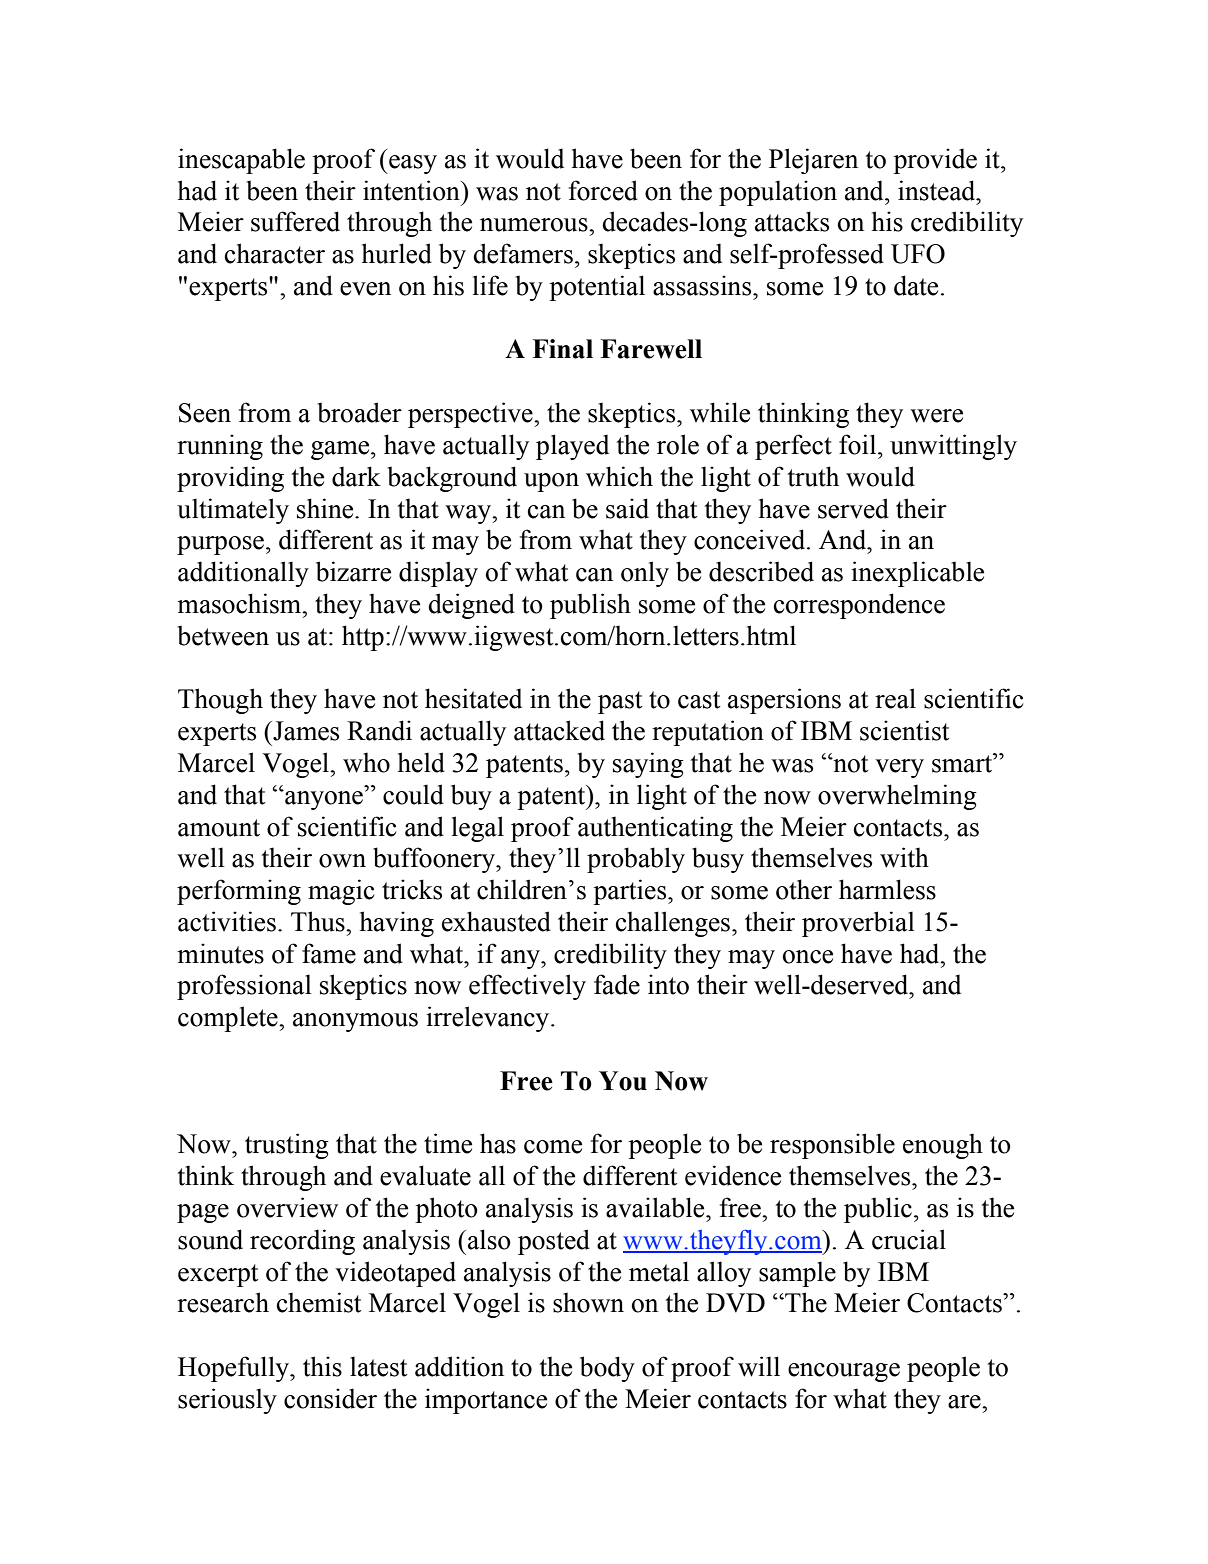 The width and height of the page is (1208, 1564). What do you see at coordinates (590, 606) in the page?
I see `publish` at bounding box center [590, 606].
